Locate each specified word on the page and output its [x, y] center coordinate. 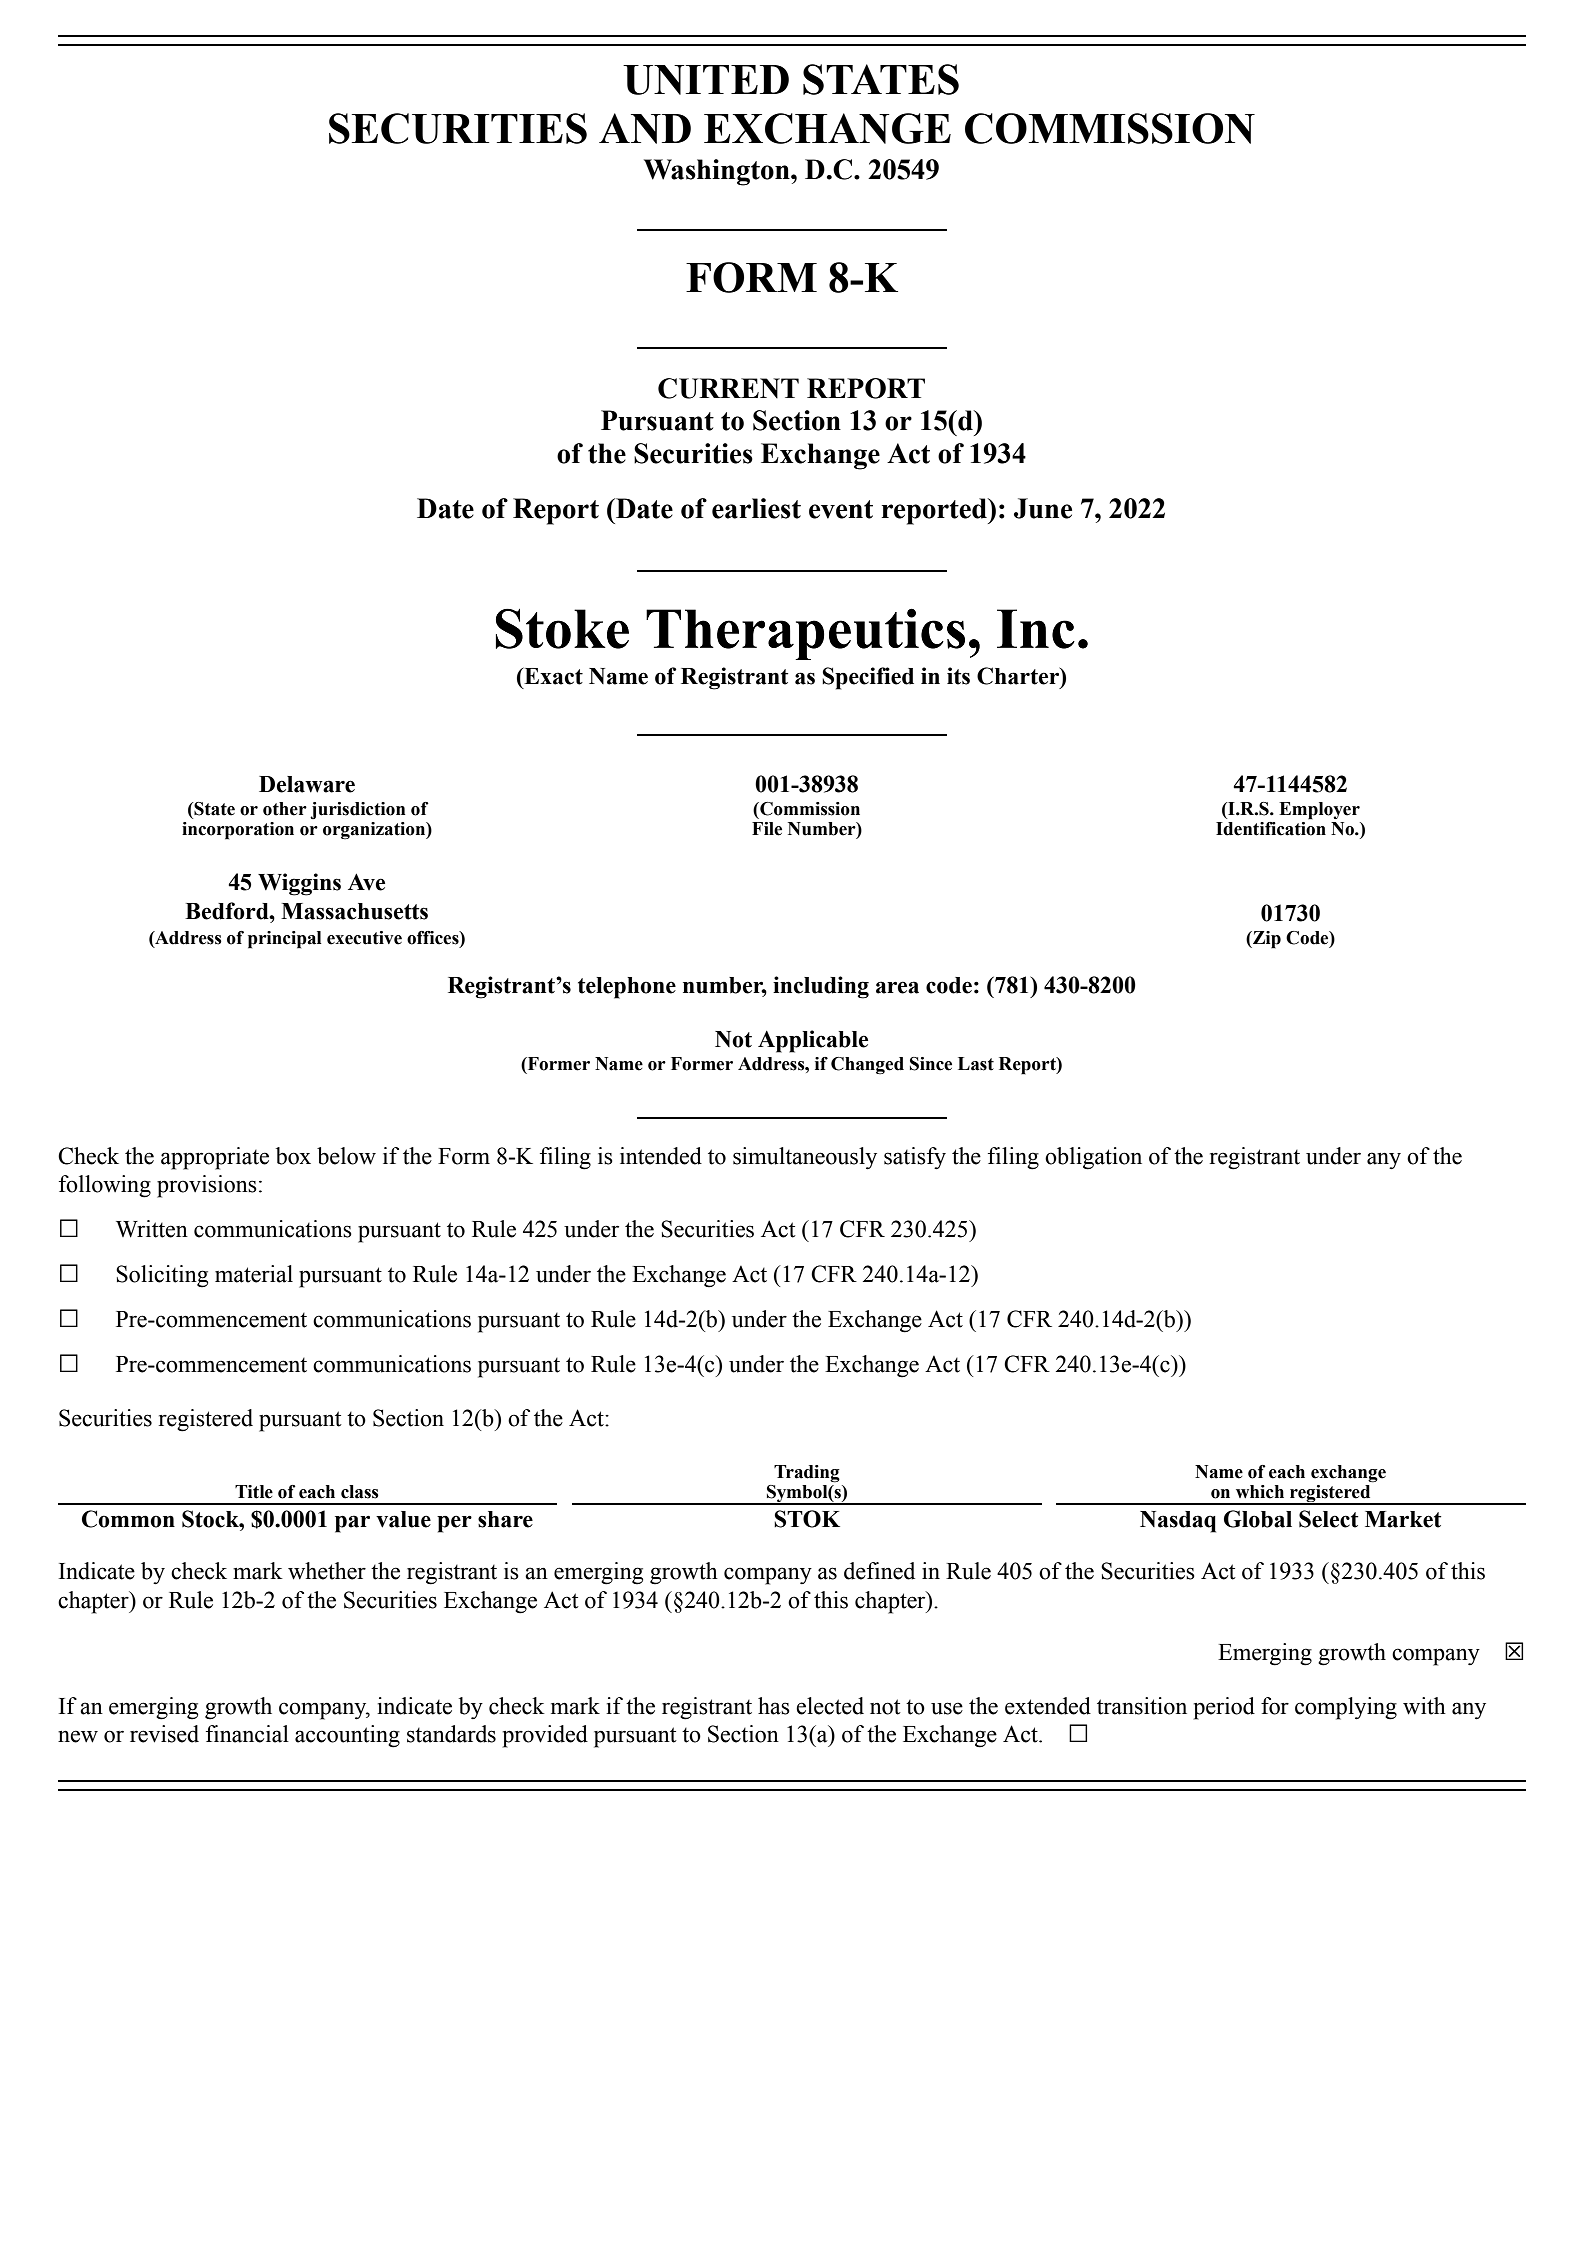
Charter [1019, 676]
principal [285, 940]
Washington [718, 172]
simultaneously [805, 1158]
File [767, 829]
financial [247, 1734]
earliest [756, 508]
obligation [1093, 1158]
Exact [552, 676]
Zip [1266, 940]
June [1043, 508]
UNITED [706, 80]
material [254, 1274]
